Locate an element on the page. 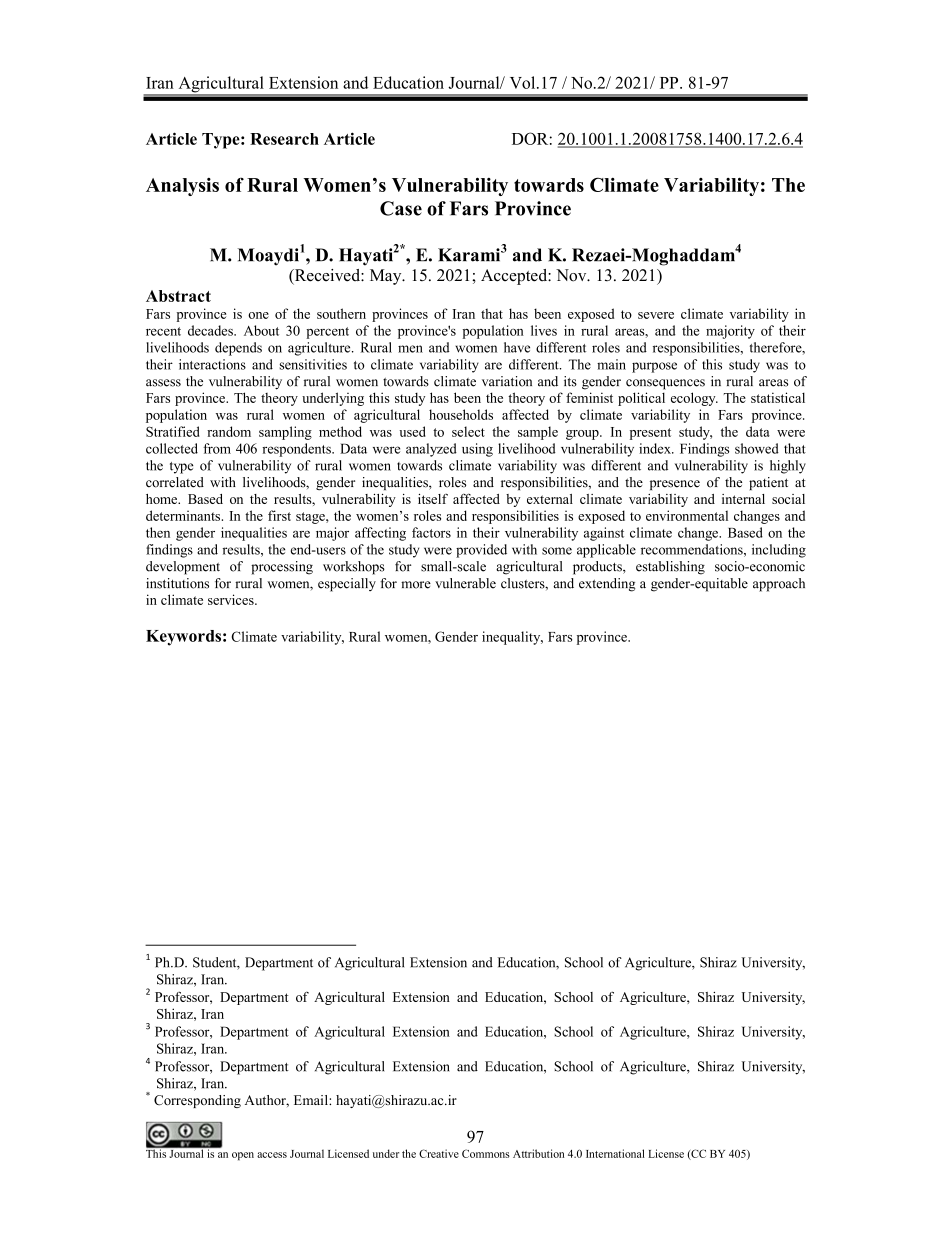  International is located at coordinates (615, 1153).
